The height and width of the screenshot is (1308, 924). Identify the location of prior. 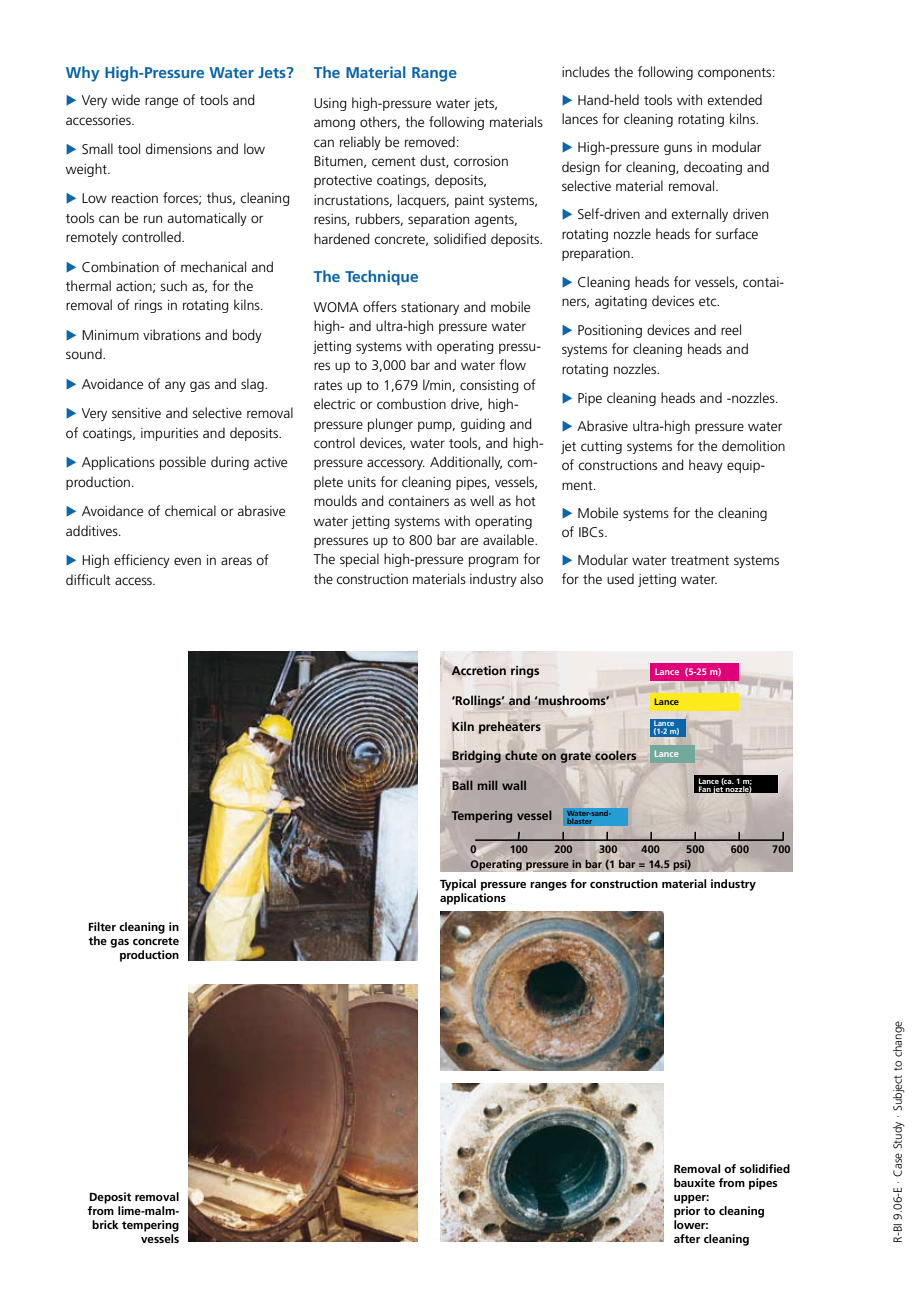
(687, 1212).
